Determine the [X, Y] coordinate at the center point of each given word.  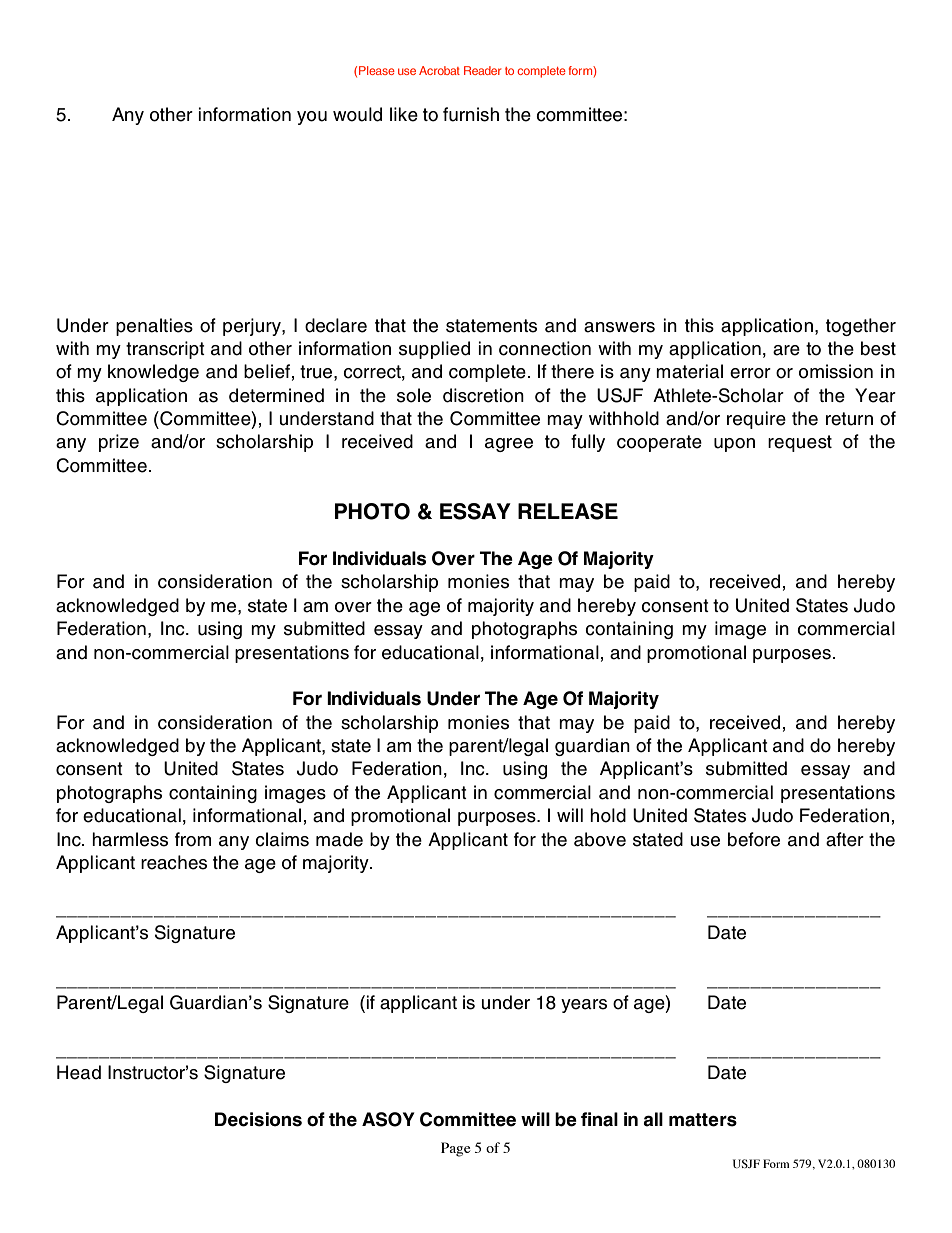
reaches [174, 862]
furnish [471, 114]
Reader [482, 70]
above [600, 839]
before [754, 839]
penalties [154, 327]
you [312, 118]
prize [119, 443]
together [861, 327]
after [845, 839]
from [193, 839]
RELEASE [568, 511]
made [339, 839]
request [800, 443]
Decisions [258, 1119]
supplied [434, 350]
